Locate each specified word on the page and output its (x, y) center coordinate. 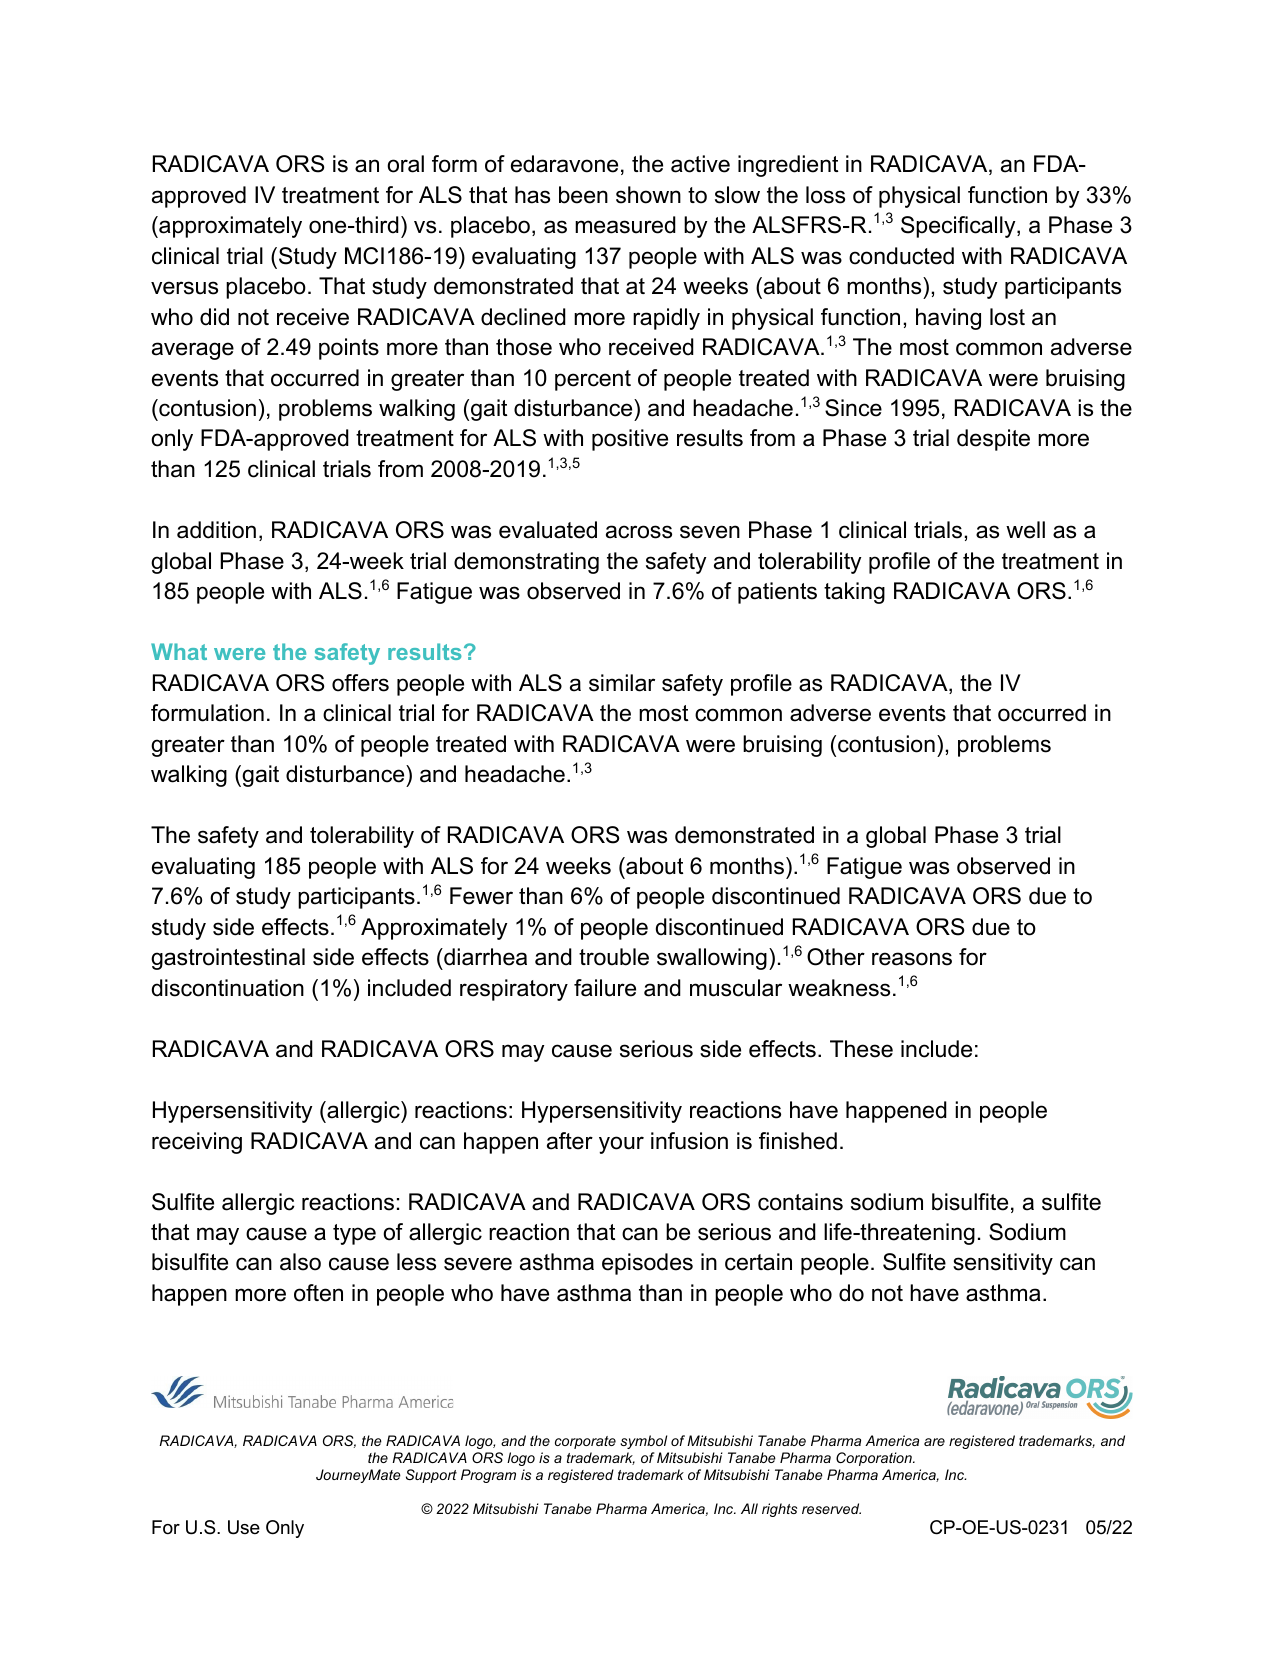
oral (405, 164)
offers (360, 683)
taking (854, 593)
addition (216, 530)
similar (622, 683)
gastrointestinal (228, 959)
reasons (912, 959)
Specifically (959, 227)
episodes (647, 1264)
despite (993, 440)
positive (630, 440)
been (583, 195)
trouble (614, 957)
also (300, 1262)
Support (431, 1476)
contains (800, 1202)
